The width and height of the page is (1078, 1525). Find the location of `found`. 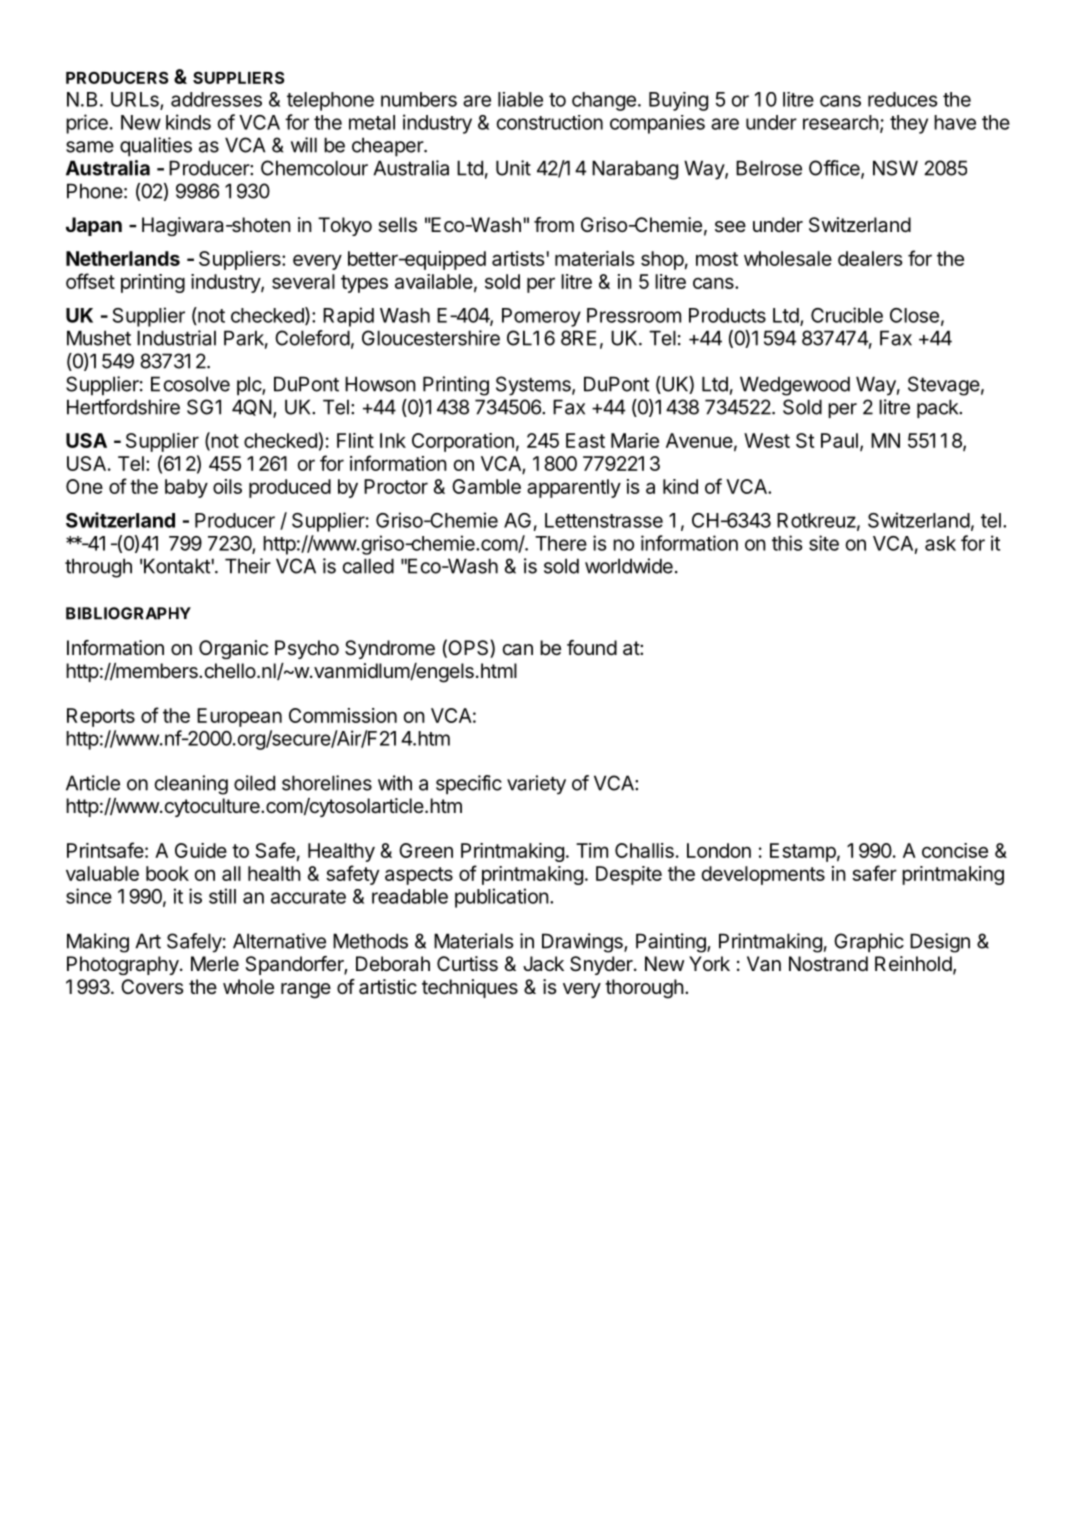

found is located at coordinates (592, 647).
